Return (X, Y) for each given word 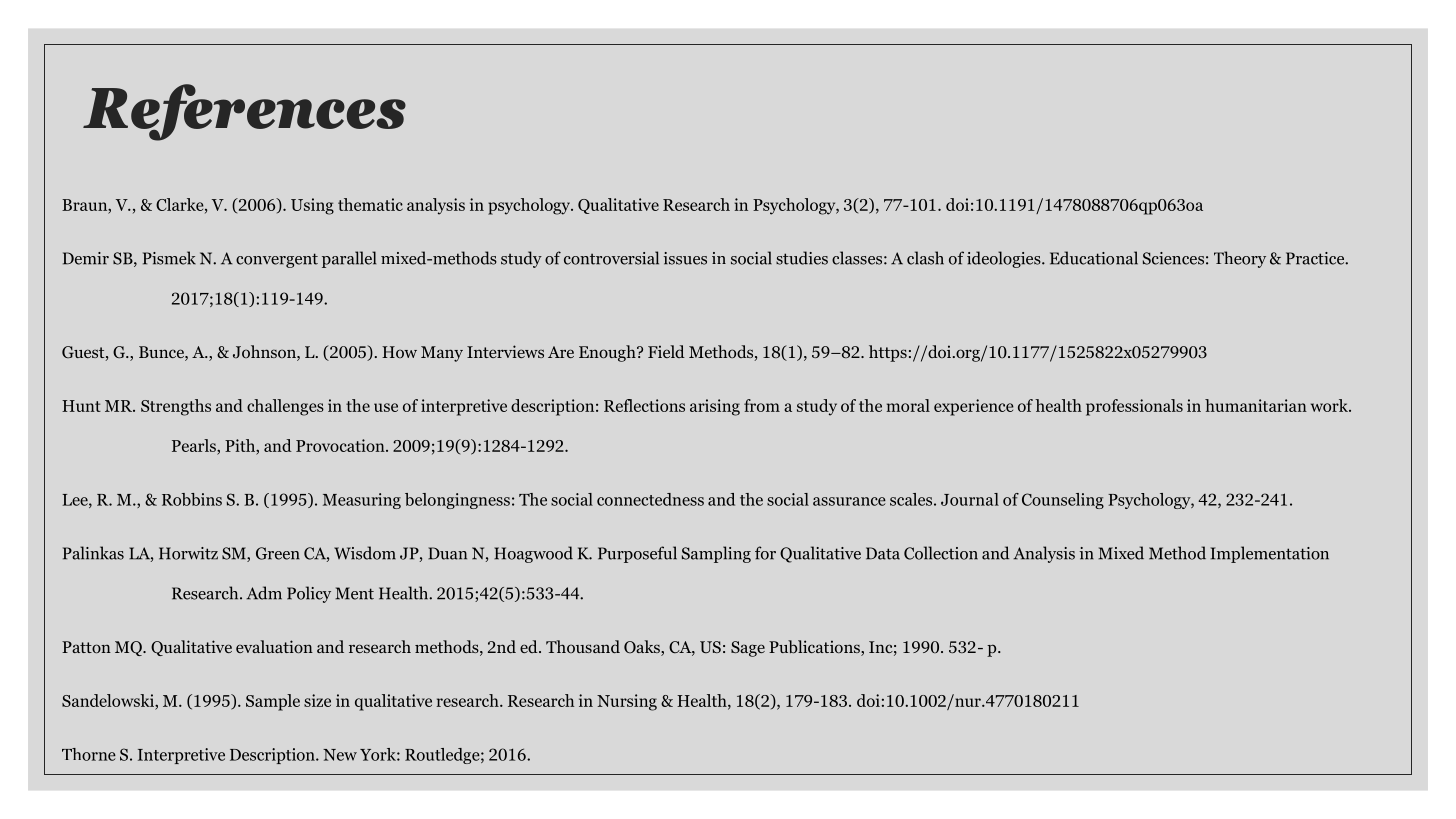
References (244, 112)
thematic (370, 204)
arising (715, 407)
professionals (1134, 407)
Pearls (195, 445)
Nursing (627, 702)
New (340, 755)
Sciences (1173, 258)
